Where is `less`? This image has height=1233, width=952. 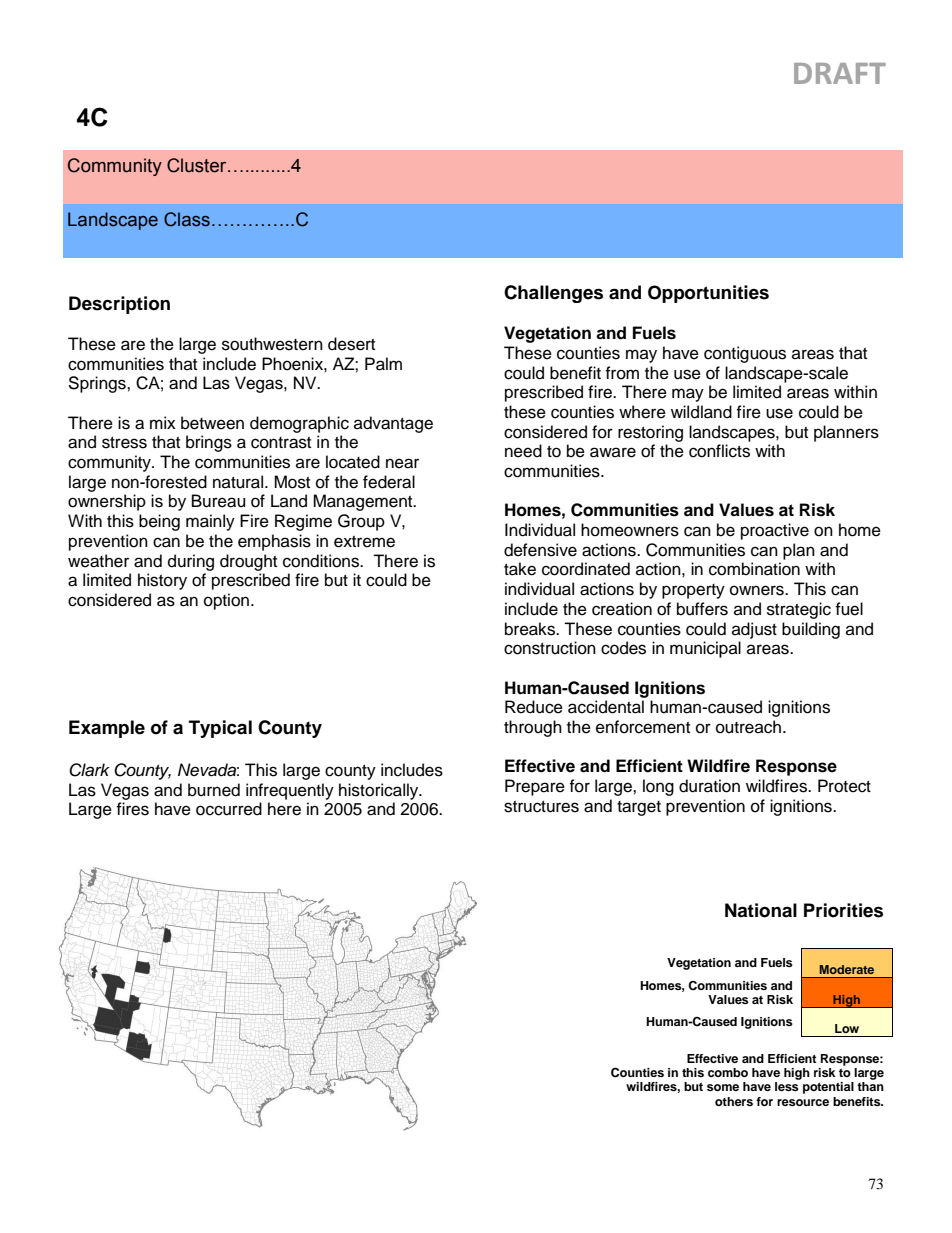 less is located at coordinates (787, 1086).
